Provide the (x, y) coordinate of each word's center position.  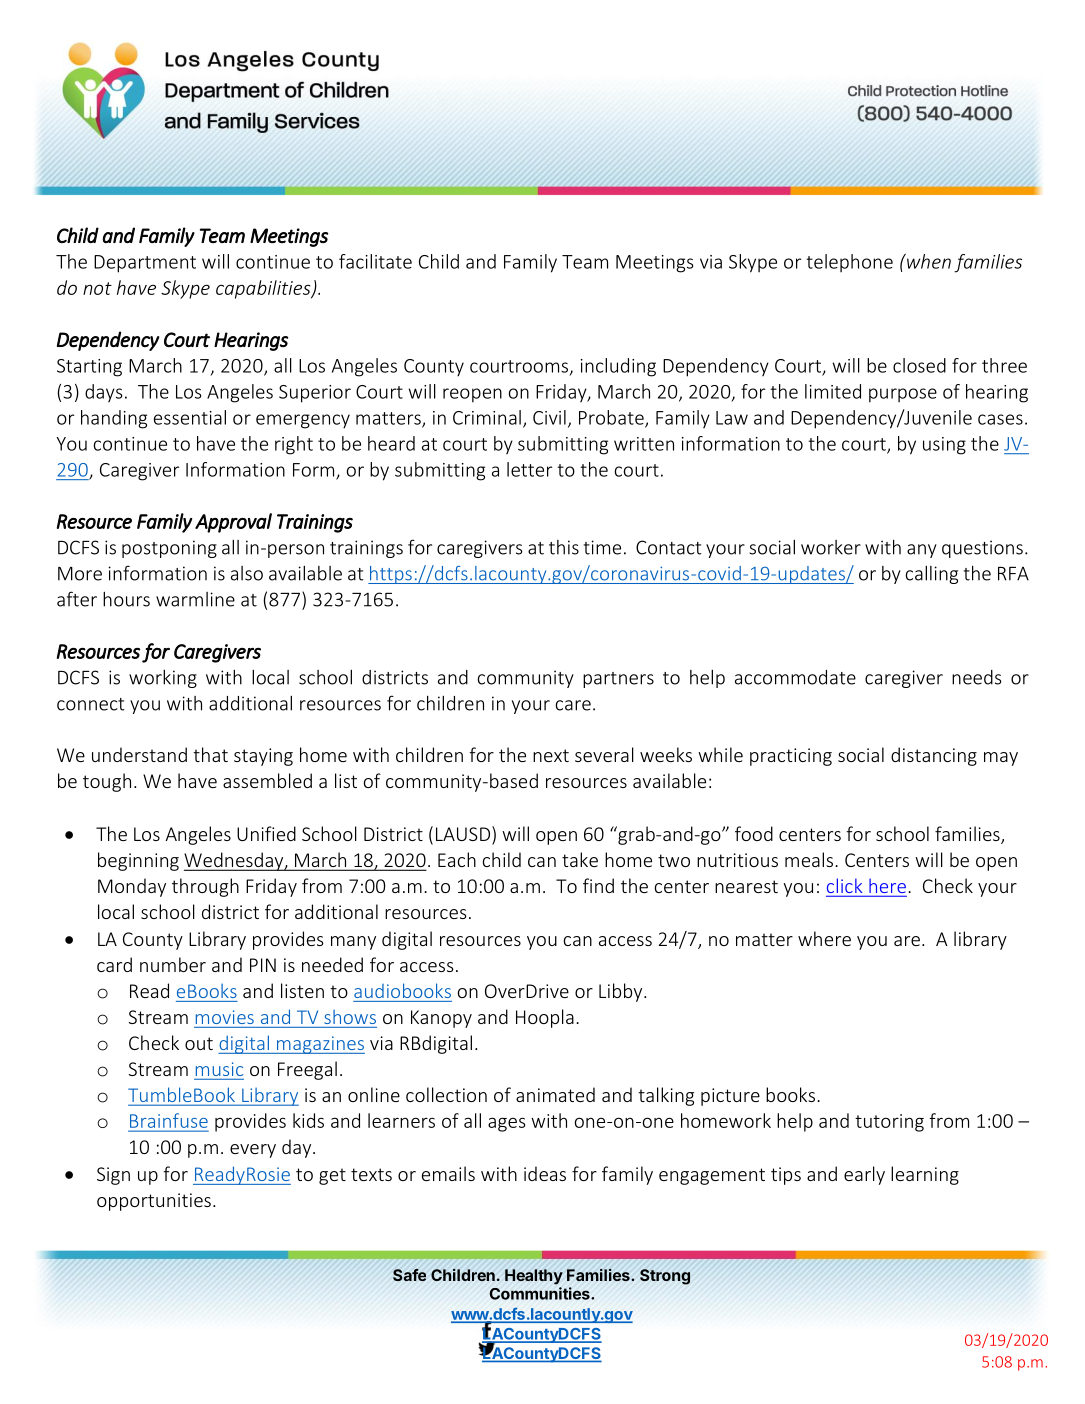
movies (225, 1017)
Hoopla (545, 1018)
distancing (934, 756)
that (210, 754)
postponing (169, 549)
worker (831, 547)
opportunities (154, 1202)
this (564, 547)
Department (145, 264)
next (551, 755)
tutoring (889, 1123)
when (928, 261)
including (618, 367)
